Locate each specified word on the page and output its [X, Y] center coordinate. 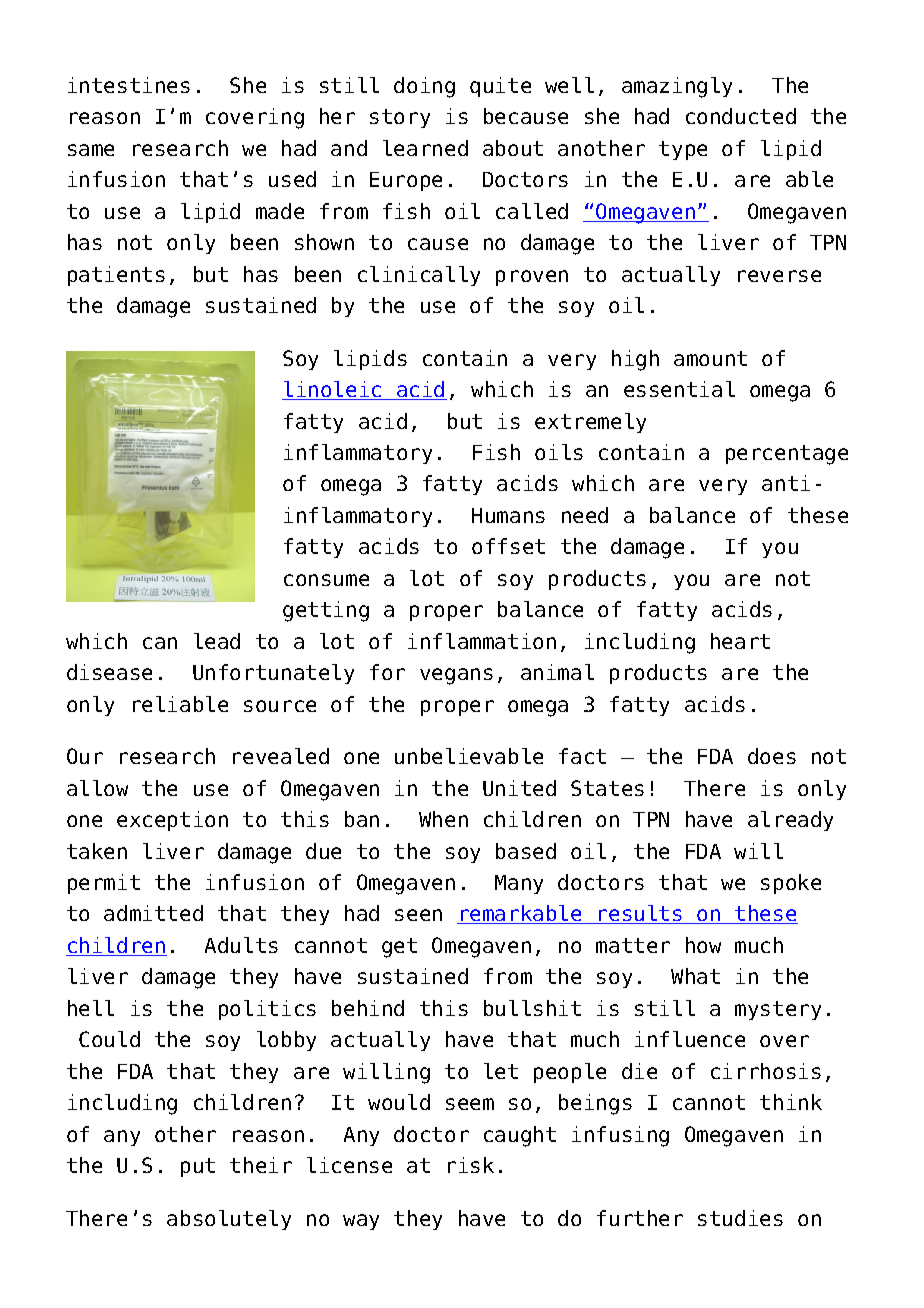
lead [217, 641]
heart [740, 641]
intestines [129, 85]
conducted [741, 116]
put [198, 1167]
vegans [456, 676]
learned [425, 148]
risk [471, 1165]
